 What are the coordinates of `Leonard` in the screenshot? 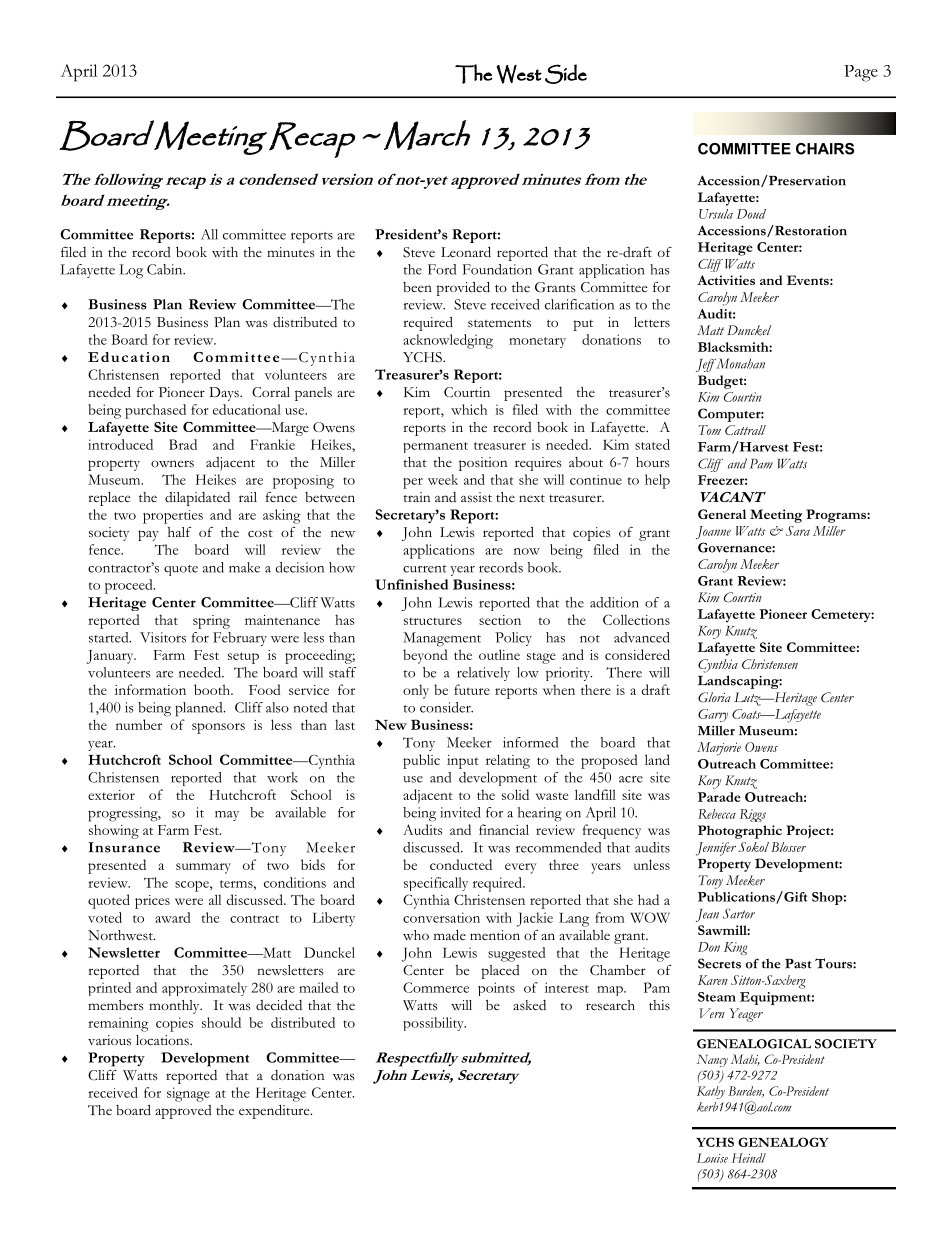 It's located at (466, 251).
